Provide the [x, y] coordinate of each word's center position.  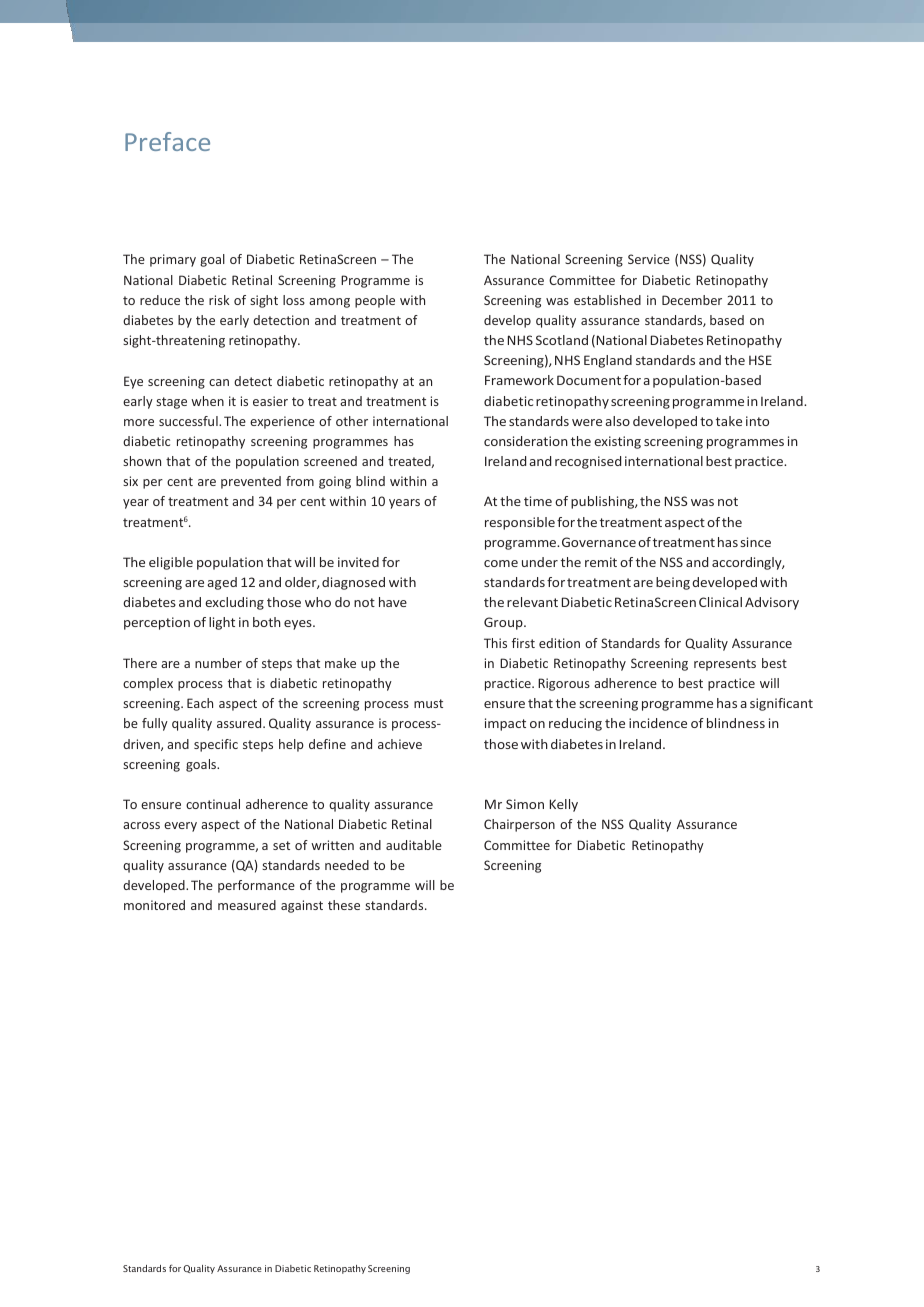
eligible [171, 563]
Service [649, 259]
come [501, 563]
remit [601, 562]
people [375, 301]
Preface [167, 141]
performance [256, 886]
